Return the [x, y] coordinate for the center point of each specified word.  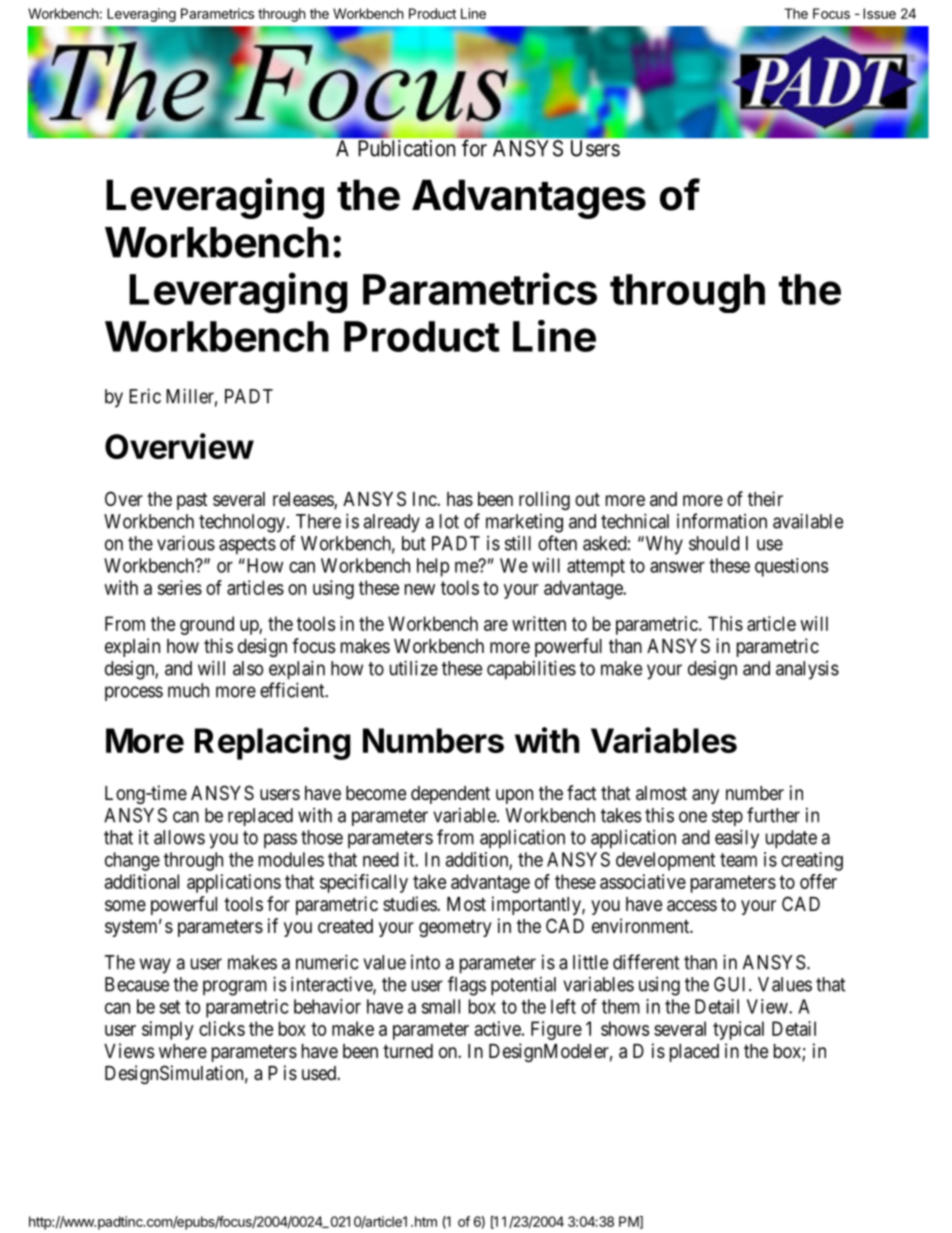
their [765, 498]
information [722, 521]
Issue [879, 13]
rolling [544, 500]
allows [179, 837]
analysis [807, 670]
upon [514, 796]
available [808, 521]
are [496, 625]
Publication [406, 148]
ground [207, 625]
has [460, 499]
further [773, 815]
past [192, 501]
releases [304, 500]
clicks [222, 1028]
